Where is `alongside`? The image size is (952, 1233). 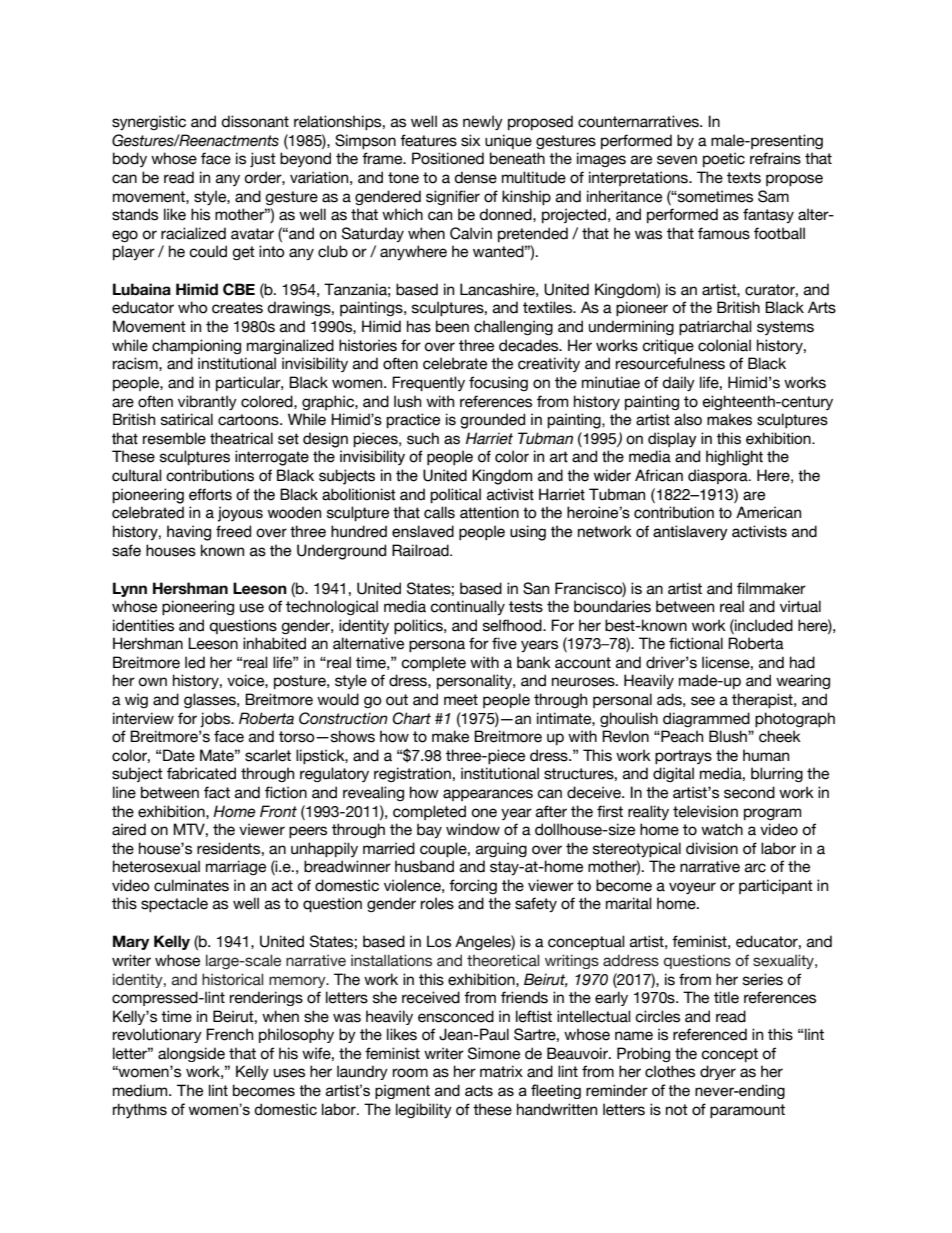
alongside is located at coordinates (191, 1054).
